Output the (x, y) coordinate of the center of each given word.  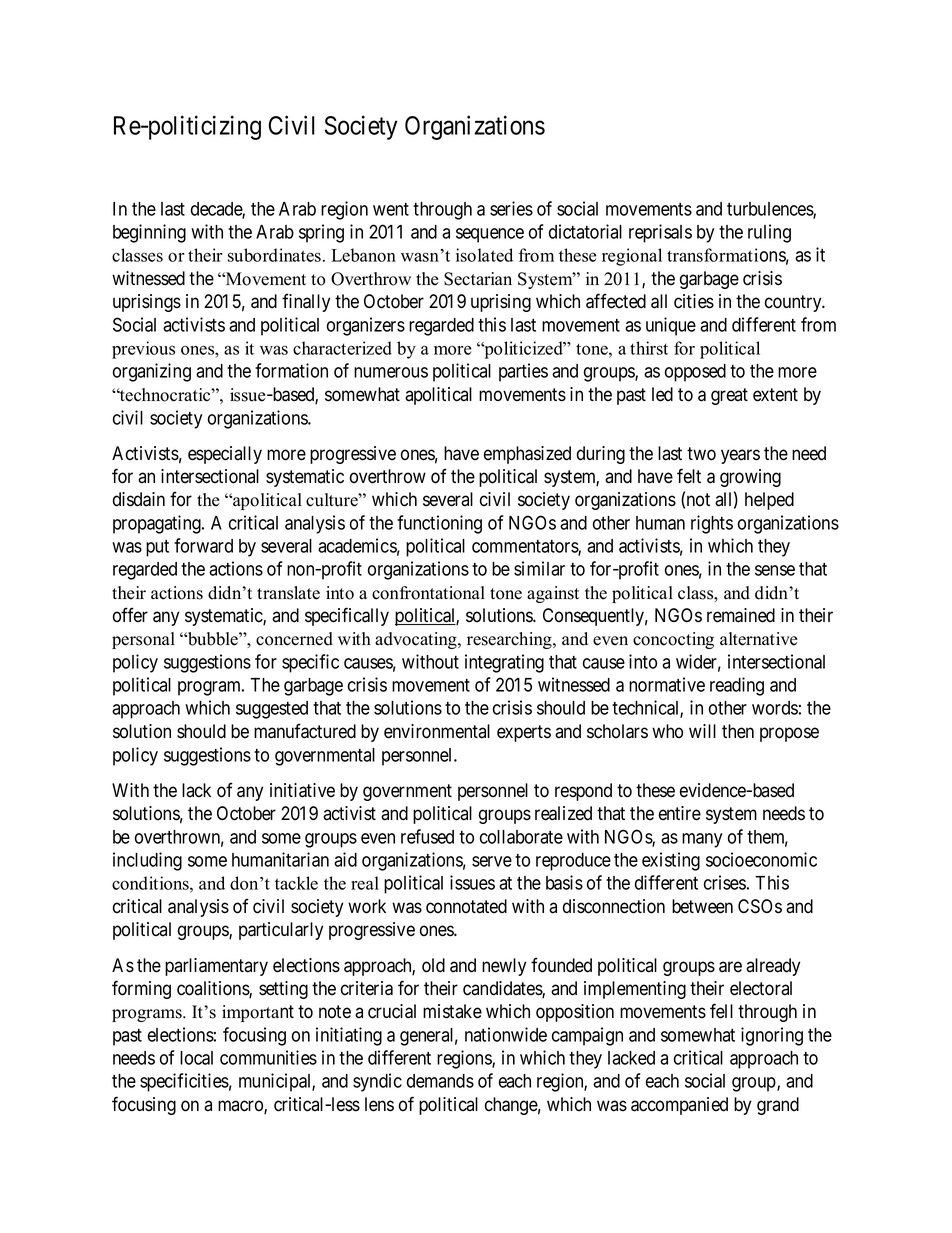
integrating (504, 663)
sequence (490, 235)
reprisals (660, 233)
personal (143, 640)
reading (737, 686)
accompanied (679, 1106)
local (196, 1058)
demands (440, 1081)
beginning (149, 233)
